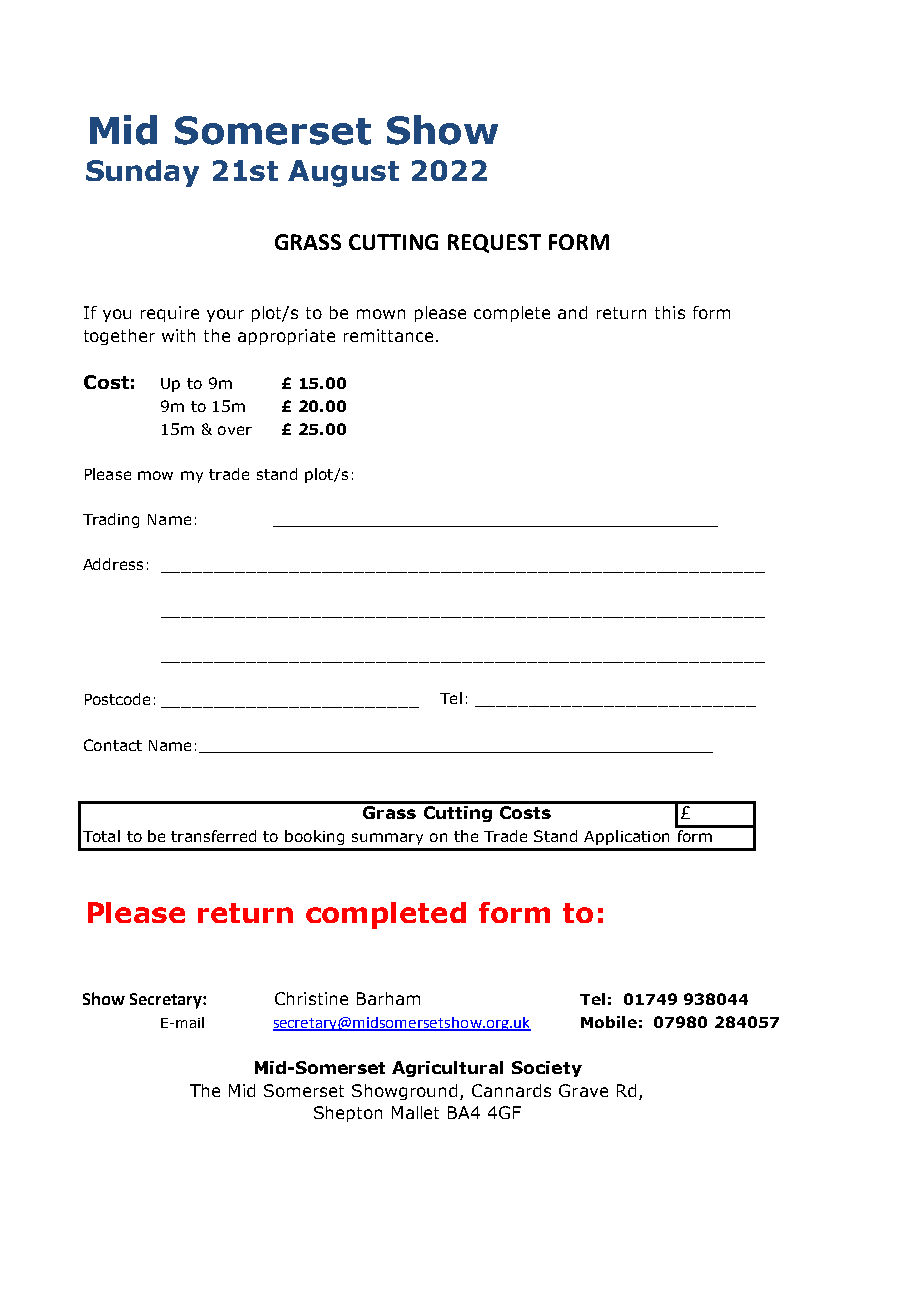 Image resolution: width=924 pixels, height=1308 pixels. Describe the element at coordinates (142, 173) in the screenshot. I see `Sunday` at that location.
